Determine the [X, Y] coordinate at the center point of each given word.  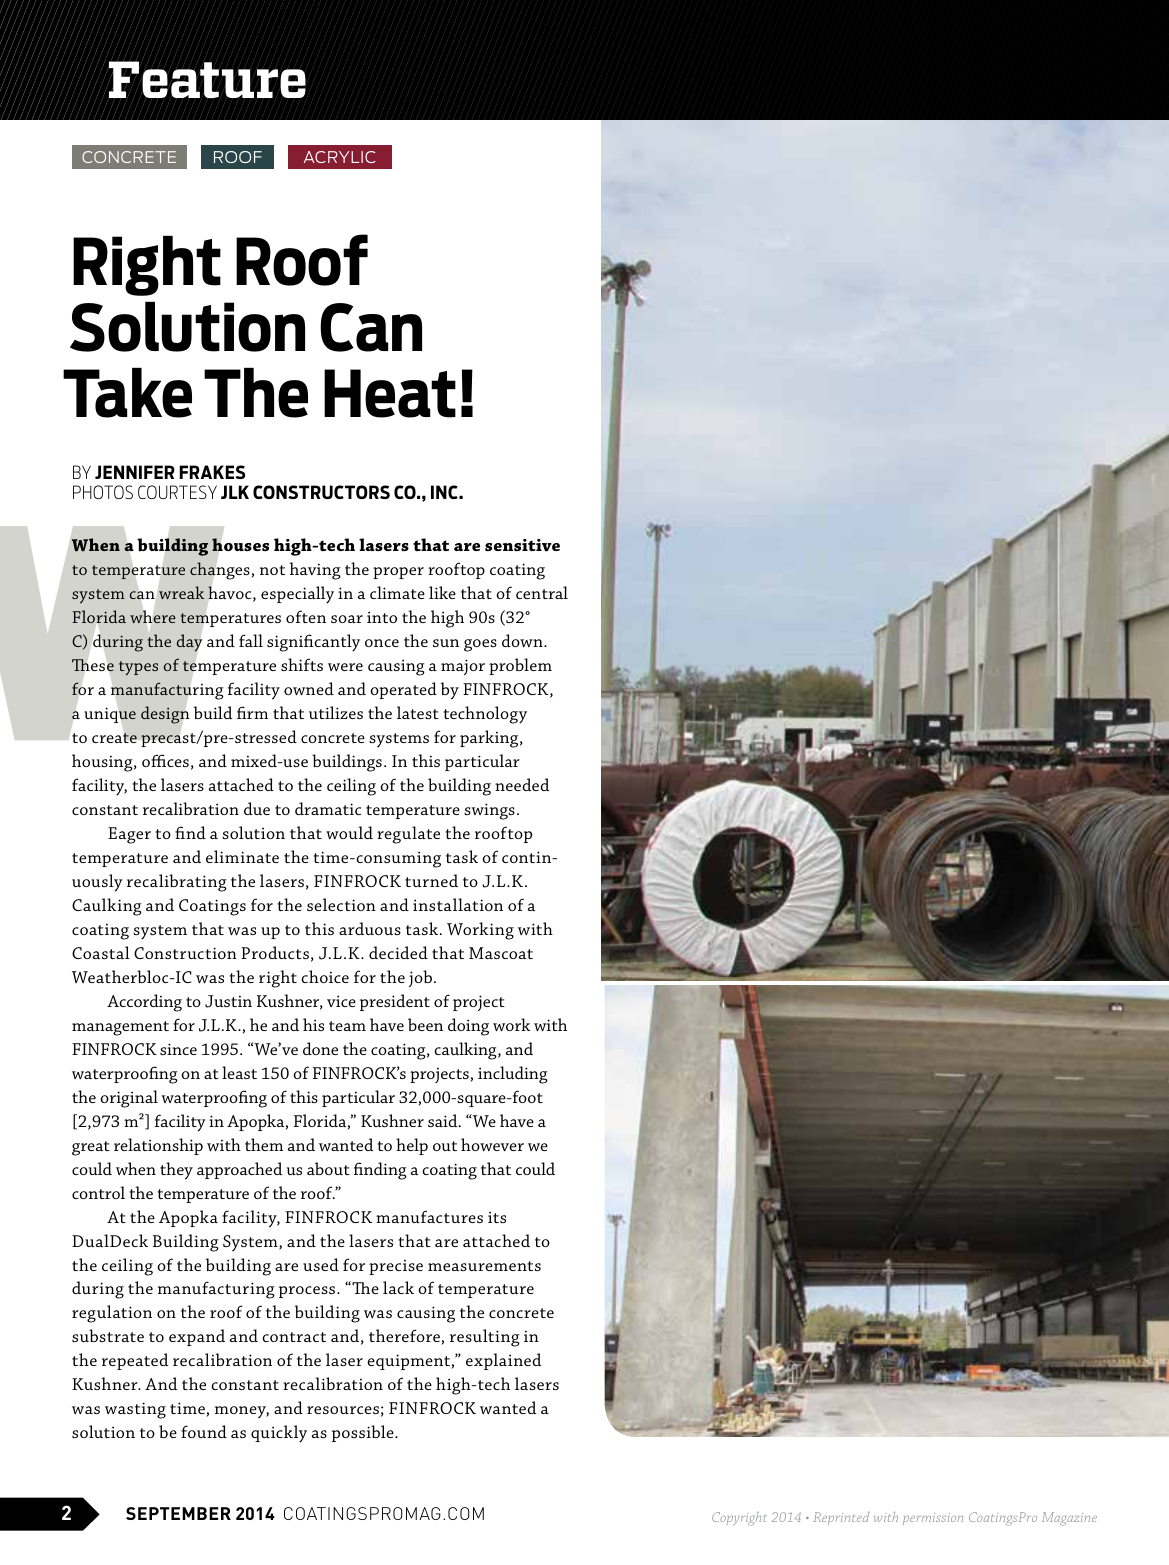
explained [503, 1361]
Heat [390, 393]
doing [468, 1027]
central [542, 592]
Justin [228, 1001]
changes [220, 571]
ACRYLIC [340, 157]
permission [933, 1519]
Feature [206, 81]
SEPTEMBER [178, 1513]
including [513, 1075]
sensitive [522, 545]
